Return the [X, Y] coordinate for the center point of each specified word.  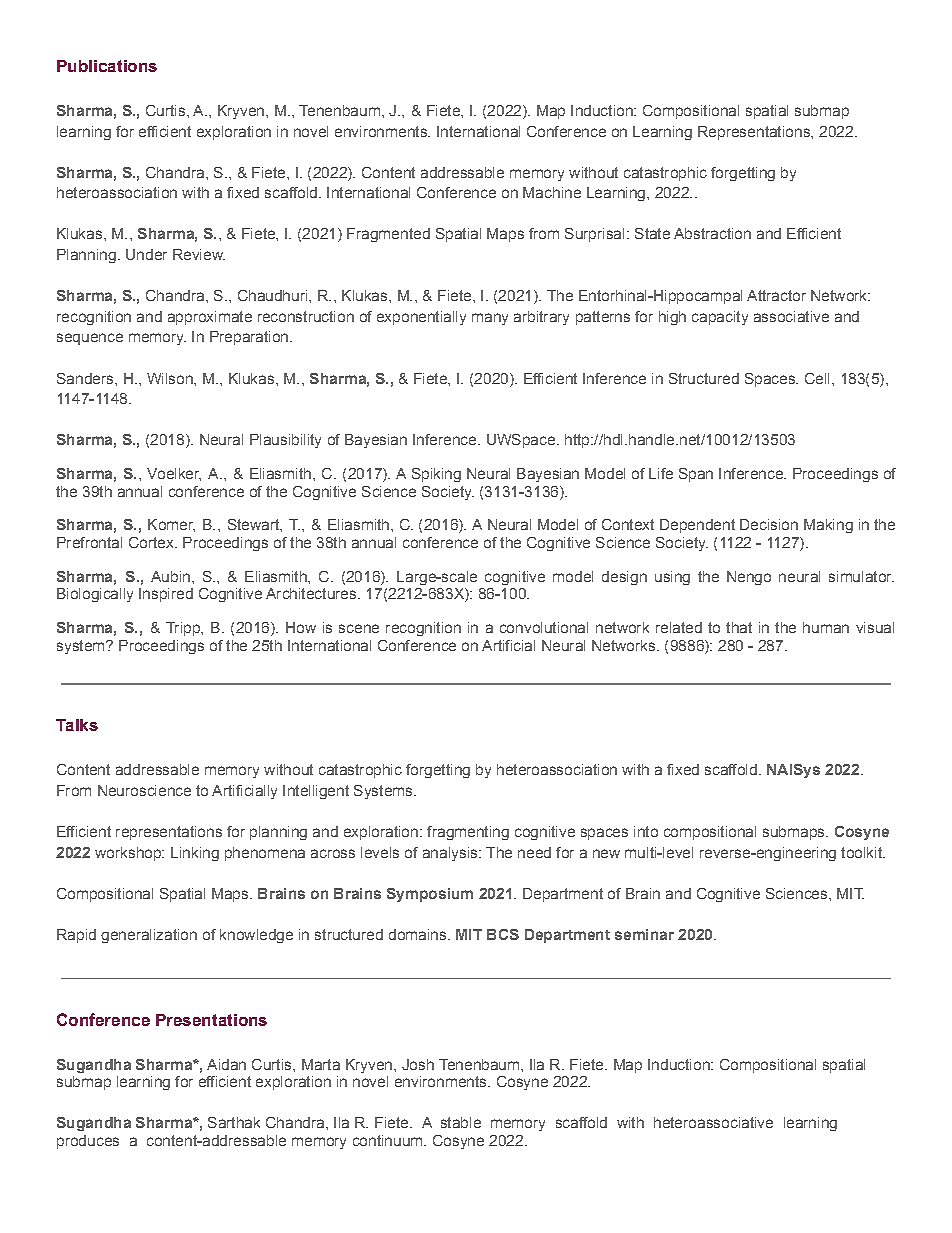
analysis [451, 854]
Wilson [171, 378]
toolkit [862, 852]
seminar [644, 934]
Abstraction [712, 233]
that [739, 627]
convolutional [544, 627]
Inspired [166, 595]
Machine [552, 192]
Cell [817, 378]
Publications [107, 66]
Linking [195, 854]
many [490, 319]
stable [461, 1122]
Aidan [226, 1064]
